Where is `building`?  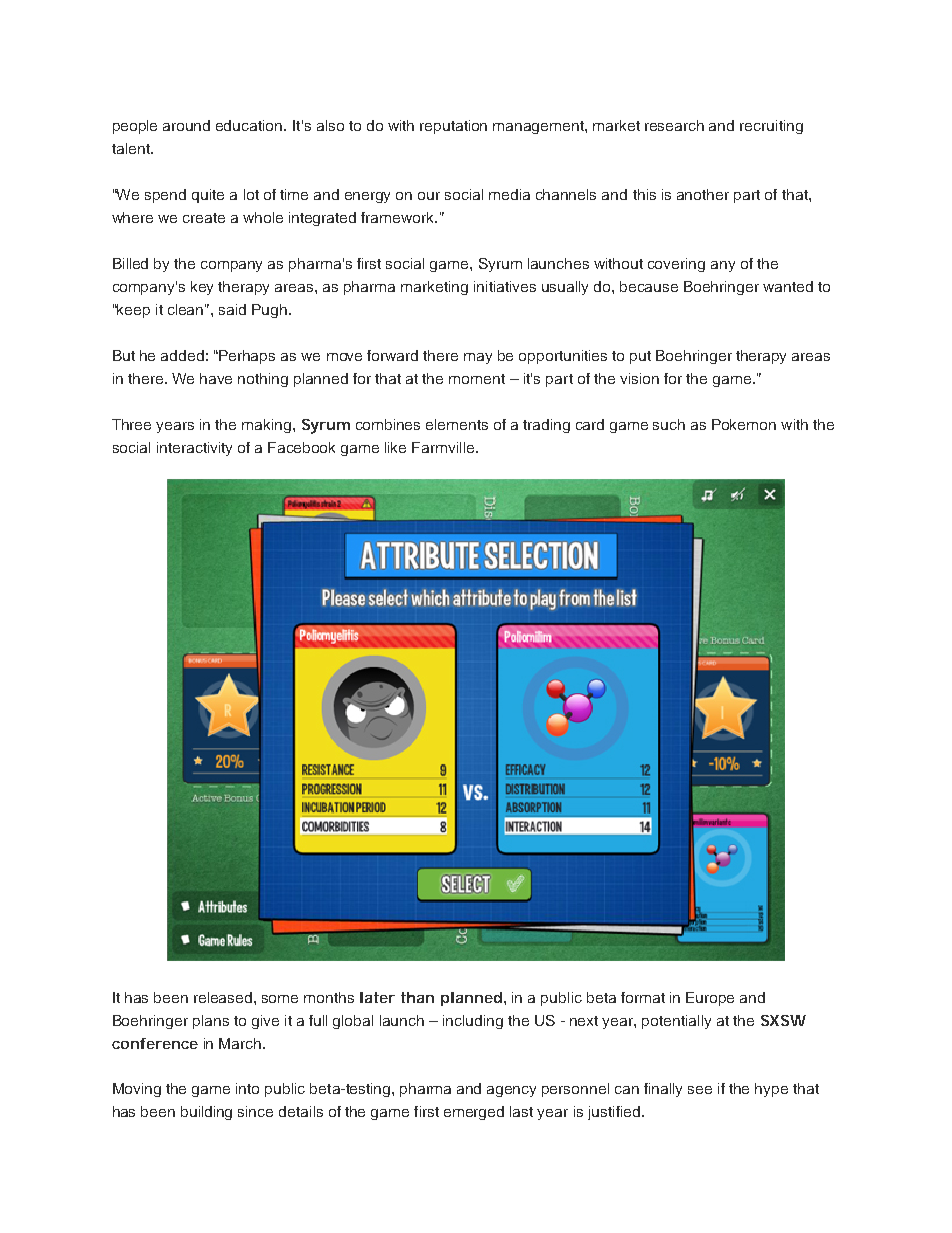 building is located at coordinates (206, 1113).
